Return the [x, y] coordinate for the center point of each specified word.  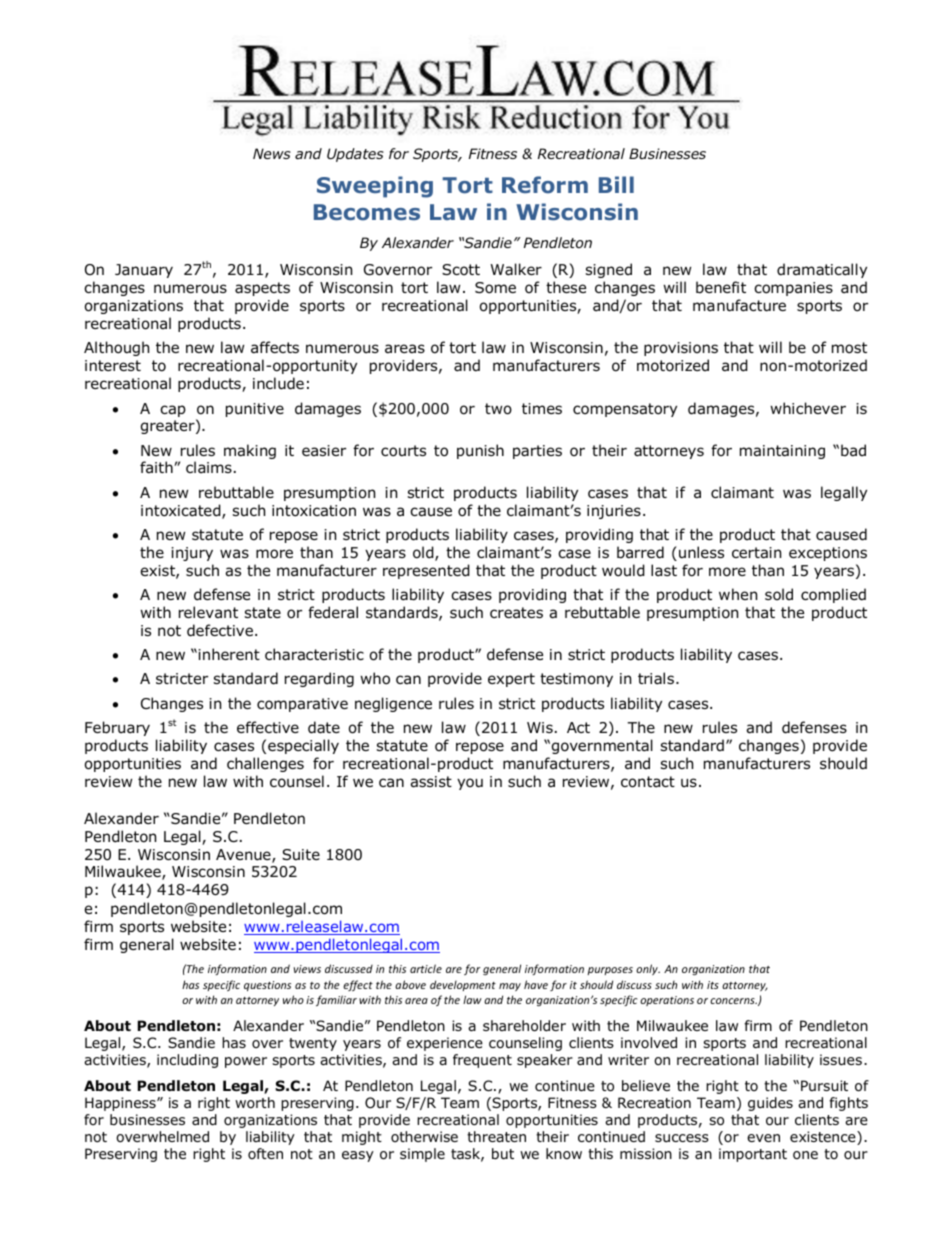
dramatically [822, 270]
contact [648, 782]
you [470, 784]
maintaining [782, 452]
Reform [545, 185]
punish [480, 451]
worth [255, 1102]
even [763, 1138]
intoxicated [182, 511]
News [272, 153]
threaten [496, 1136]
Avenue [244, 856]
